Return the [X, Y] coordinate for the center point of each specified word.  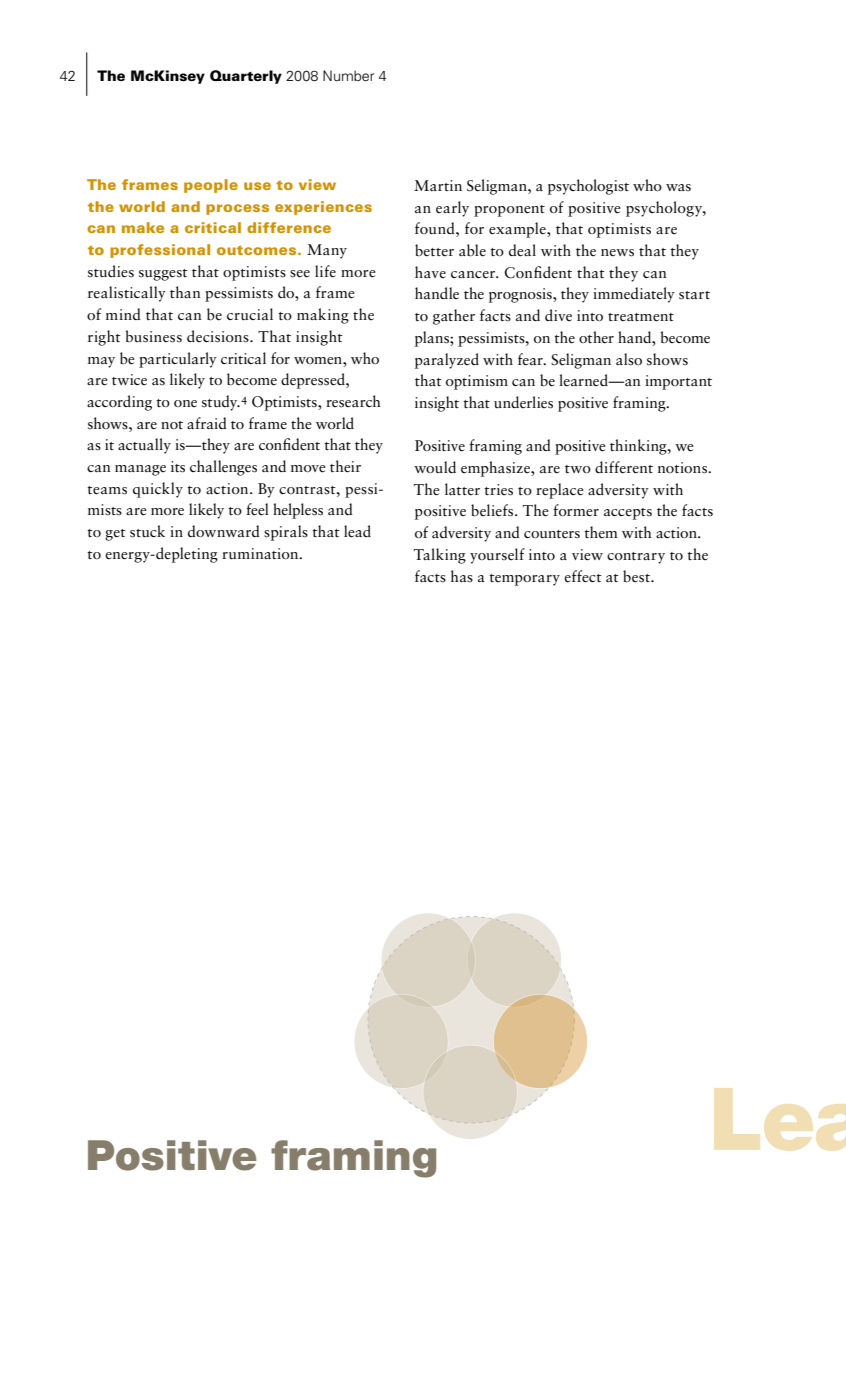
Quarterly [246, 77]
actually [144, 446]
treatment [641, 317]
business [154, 336]
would [435, 467]
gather [454, 317]
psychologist [588, 187]
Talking [440, 556]
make [143, 227]
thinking [639, 447]
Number [348, 76]
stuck [147, 531]
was [678, 188]
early [452, 209]
